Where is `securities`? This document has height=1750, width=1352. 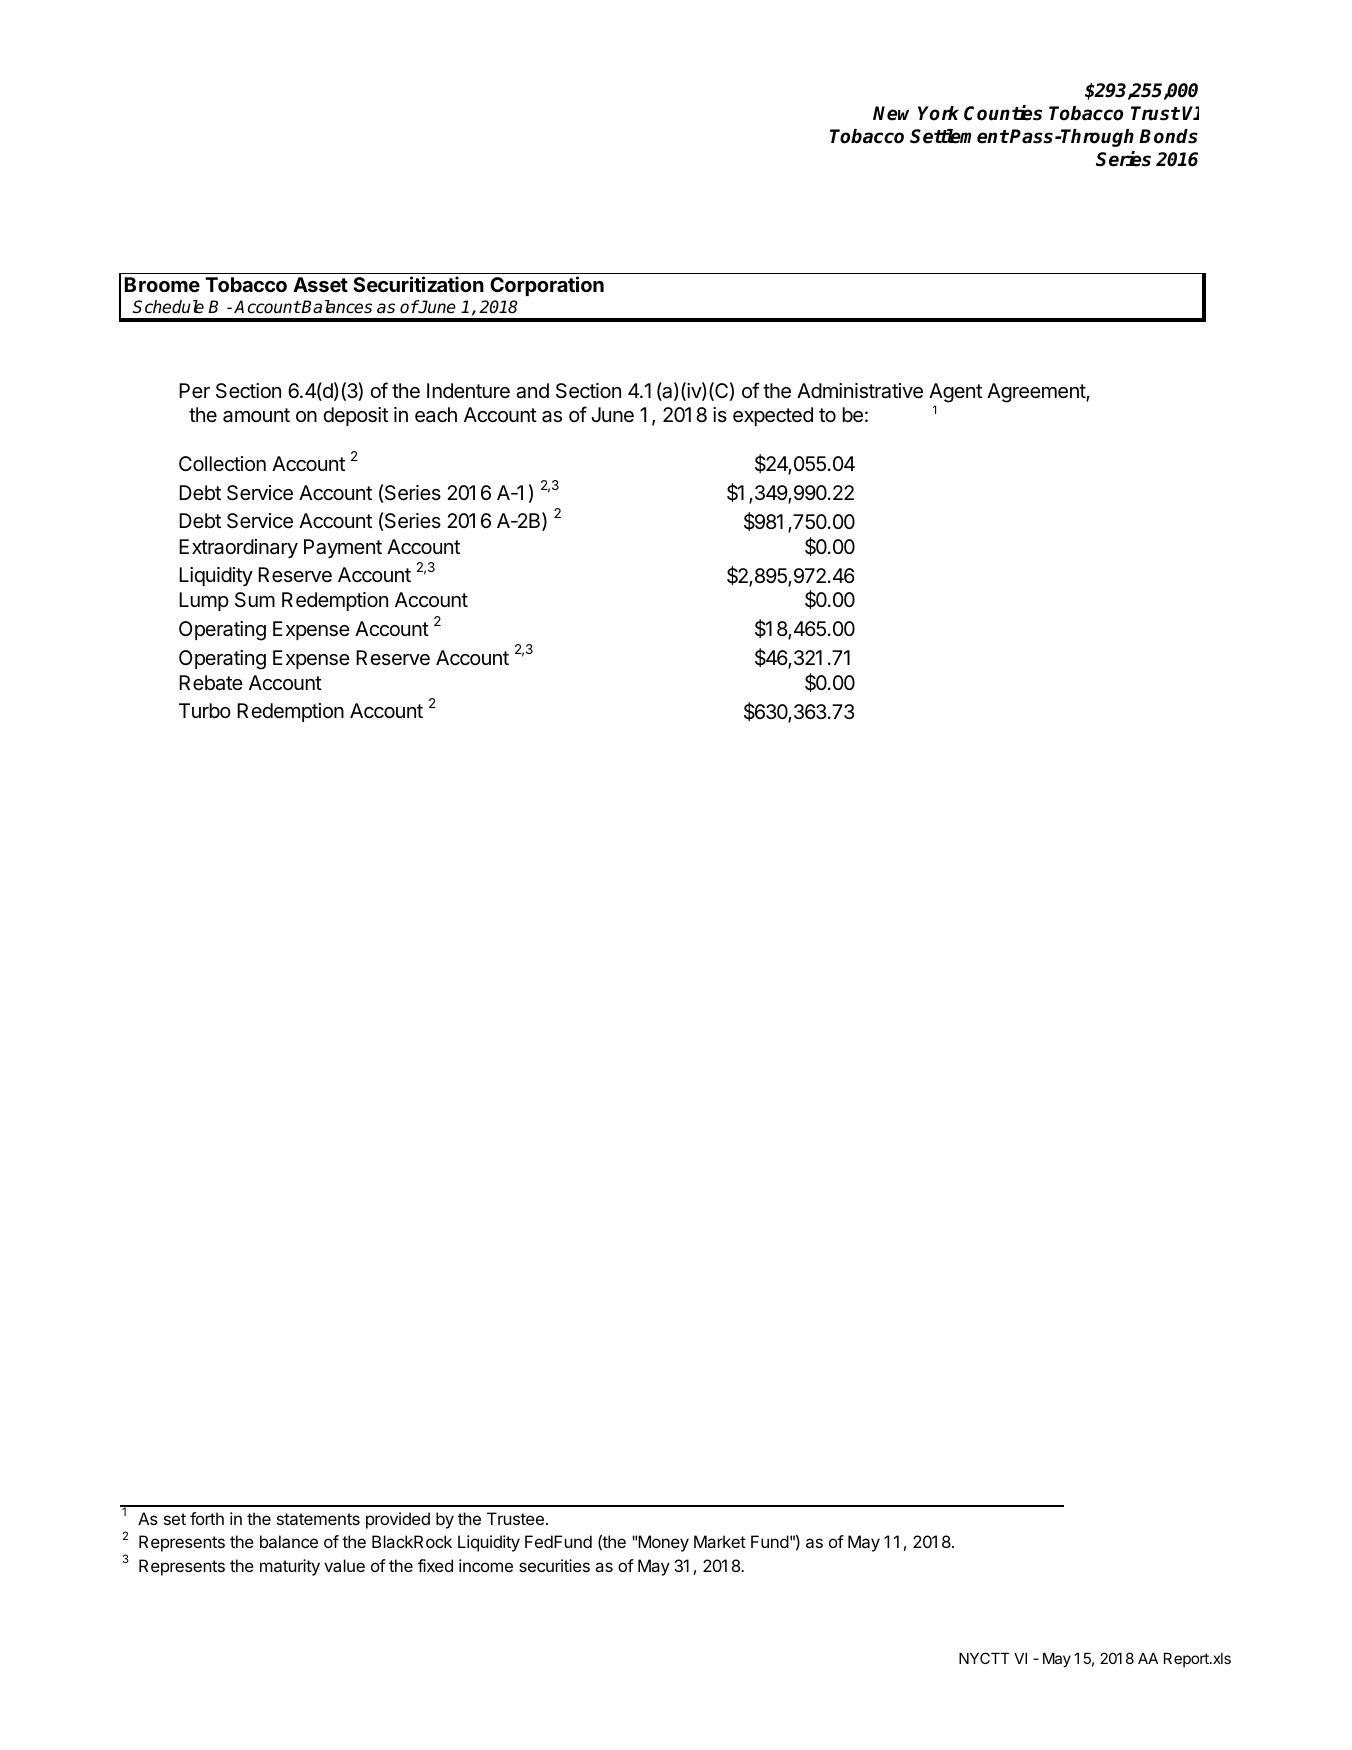
securities is located at coordinates (554, 1565).
